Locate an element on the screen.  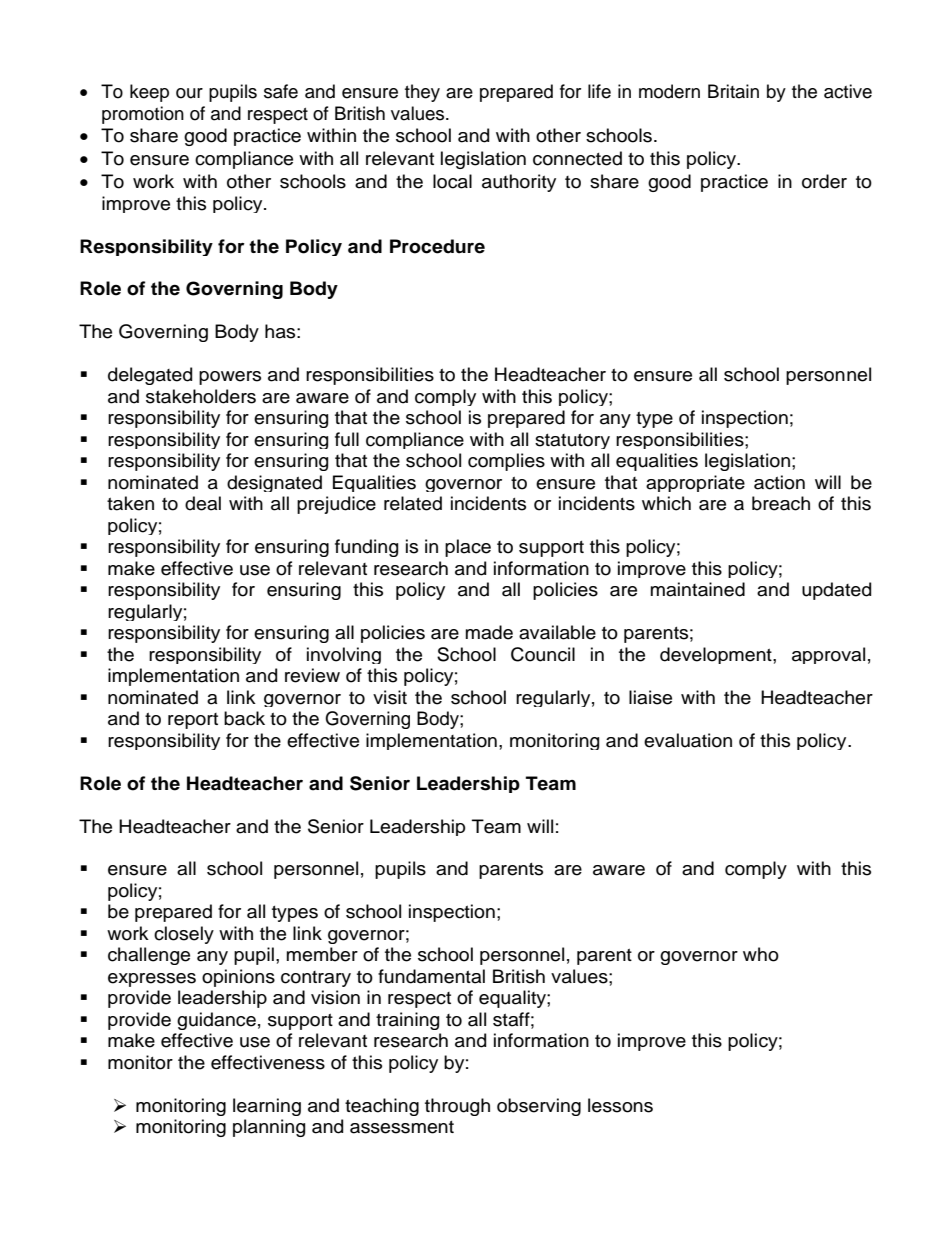
Britain is located at coordinates (733, 91).
